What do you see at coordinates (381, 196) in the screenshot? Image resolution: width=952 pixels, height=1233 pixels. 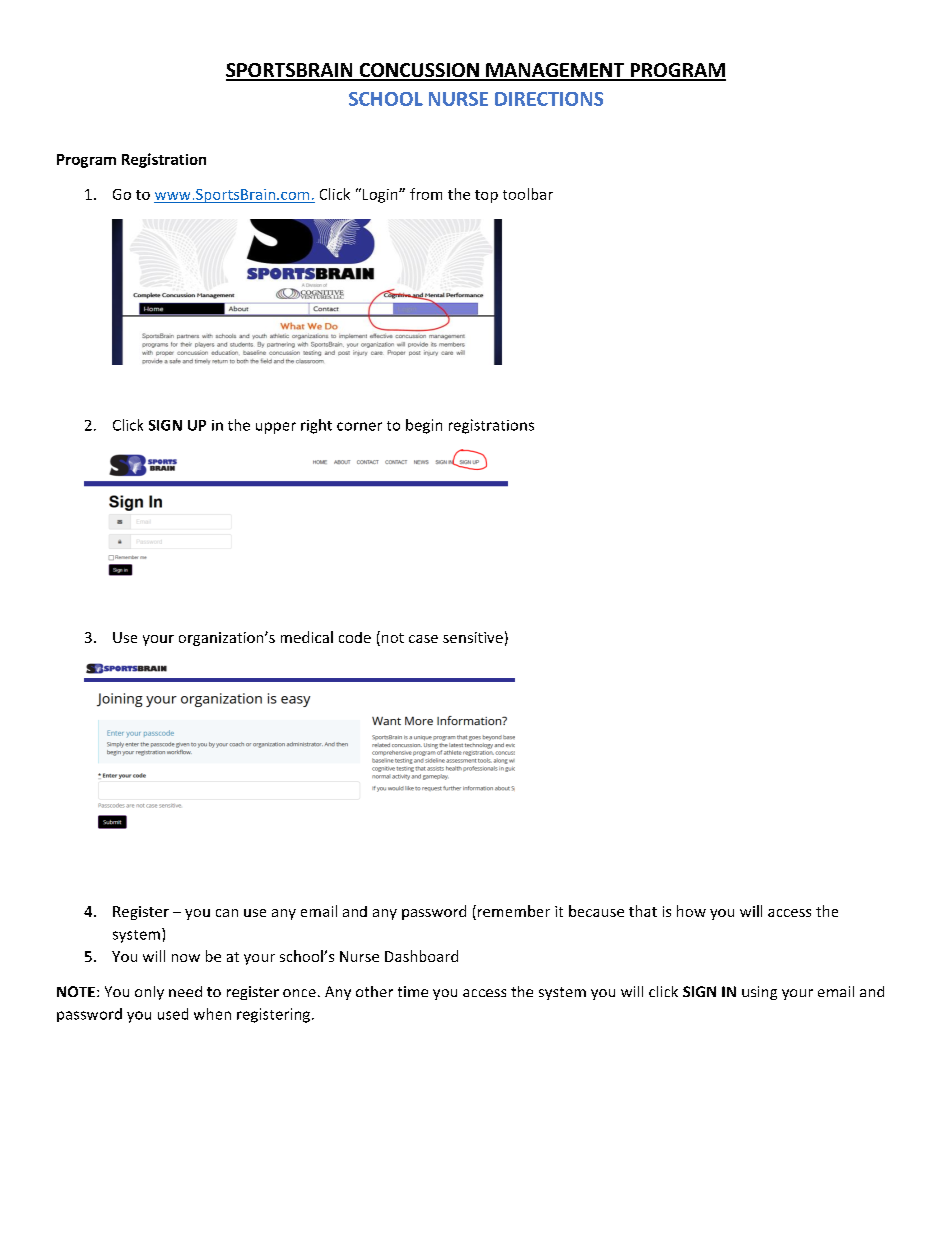 I see `Login` at bounding box center [381, 196].
